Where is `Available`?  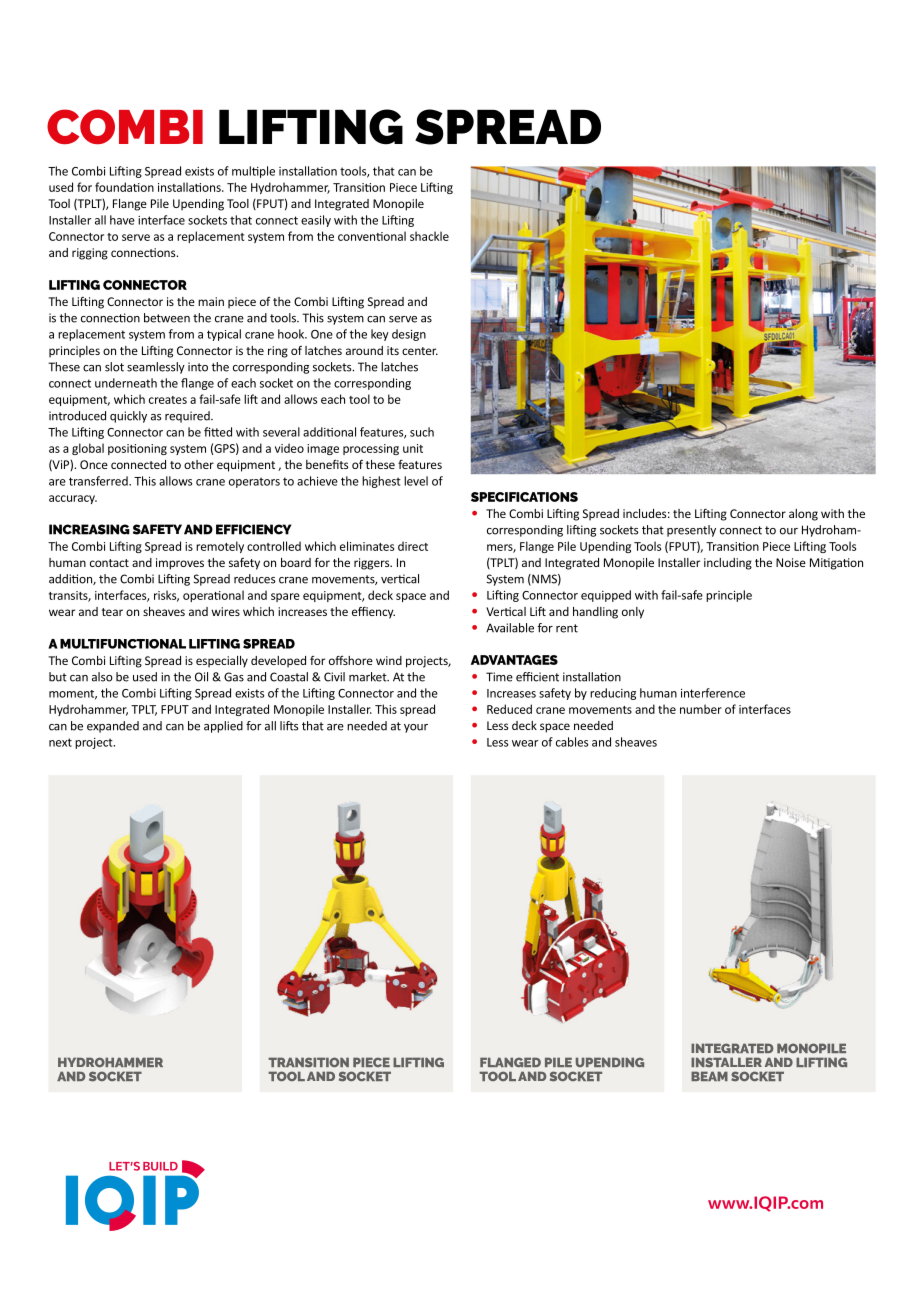 Available is located at coordinates (510, 628).
